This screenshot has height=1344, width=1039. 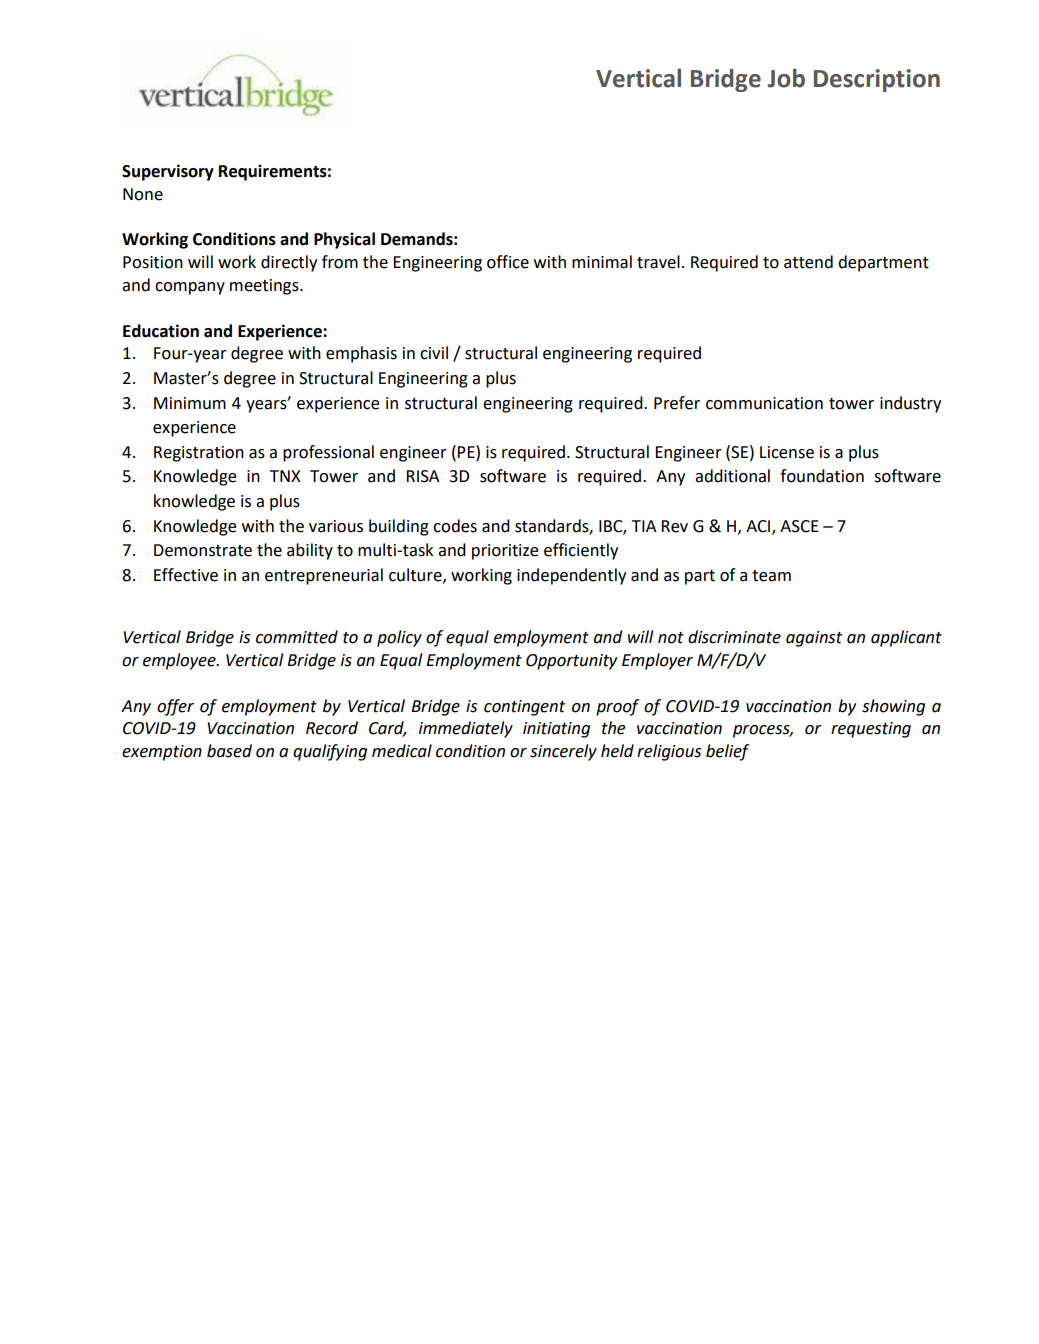 What do you see at coordinates (571, 576) in the screenshot?
I see `independently` at bounding box center [571, 576].
